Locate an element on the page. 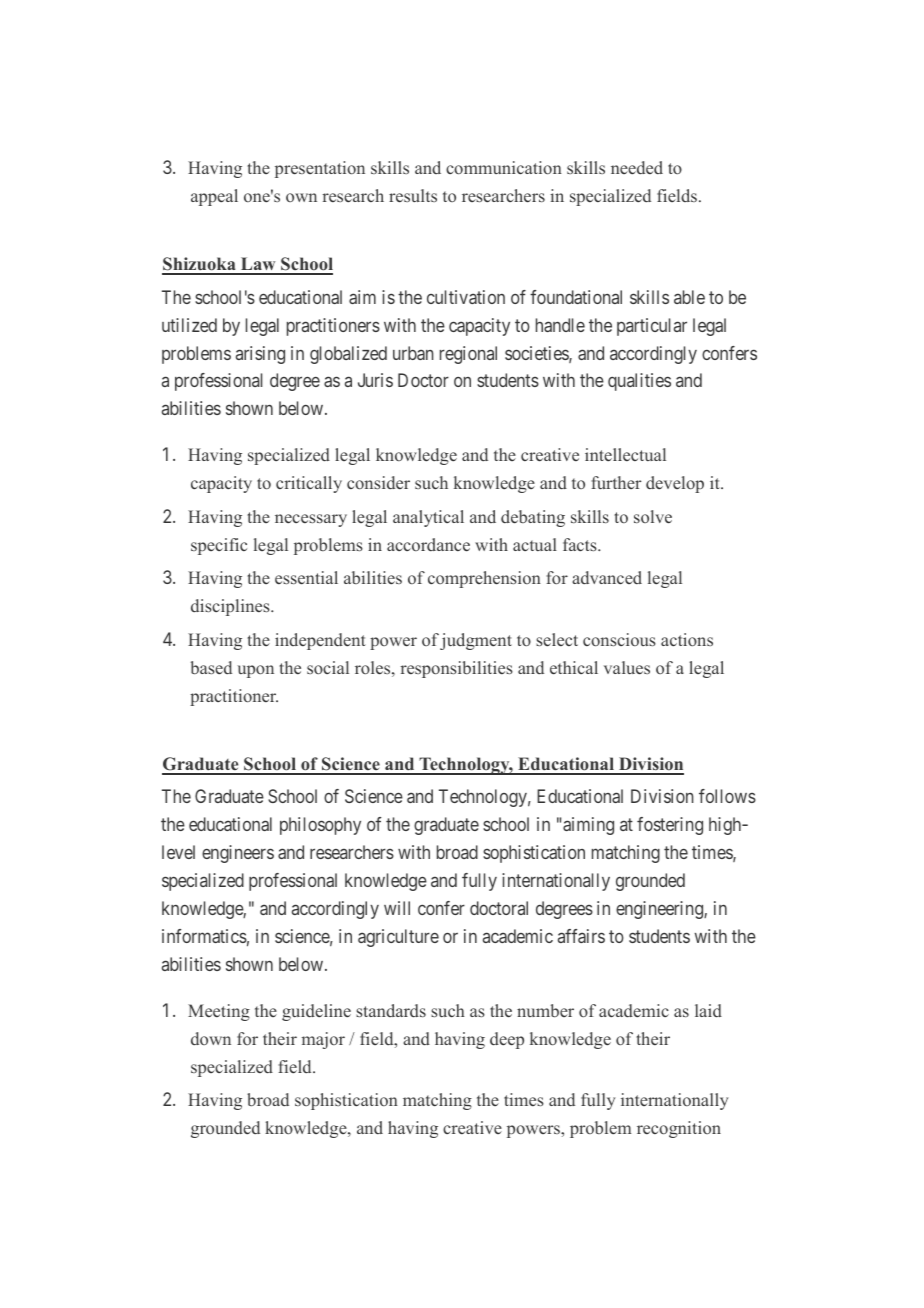  philosophy is located at coordinates (320, 826).
